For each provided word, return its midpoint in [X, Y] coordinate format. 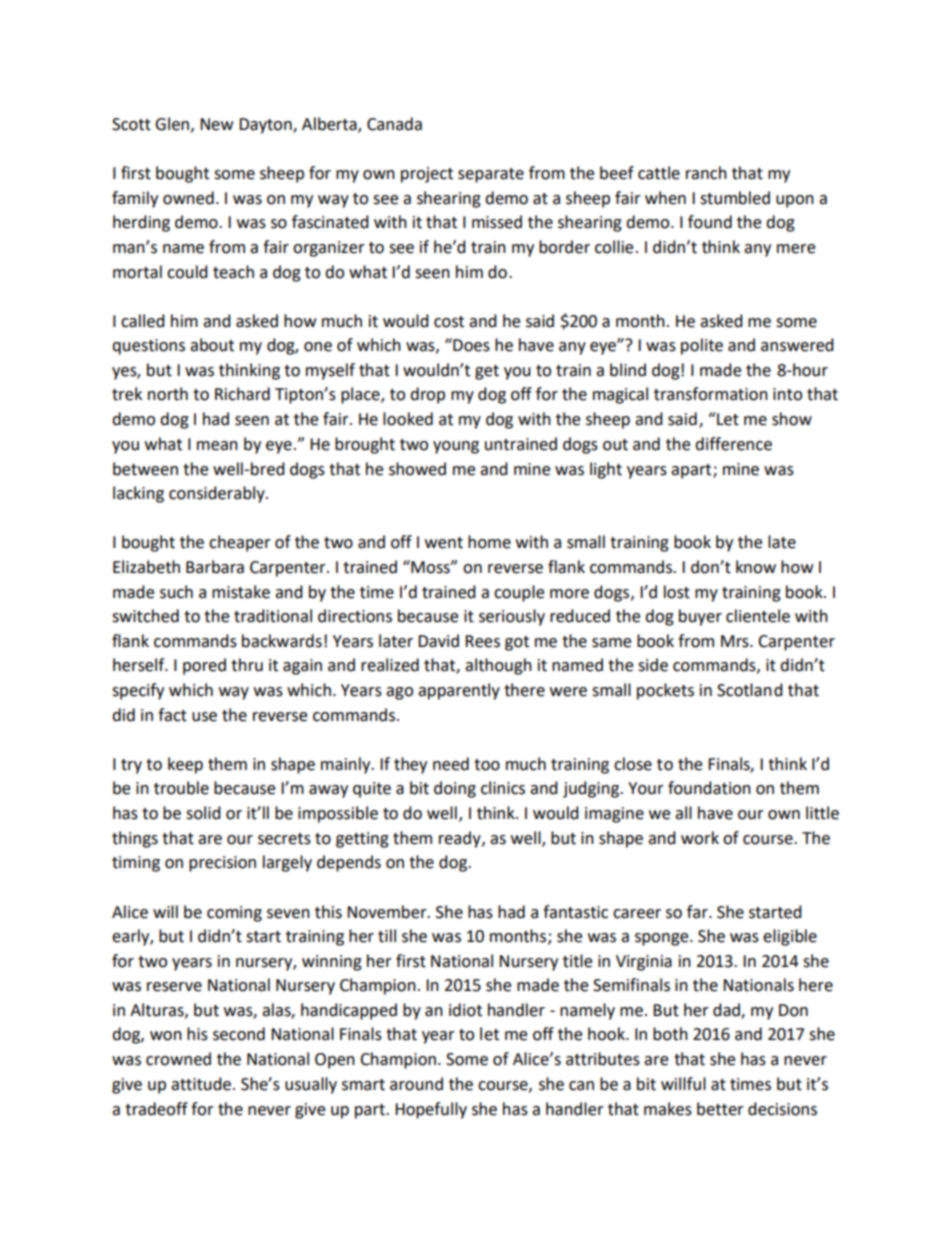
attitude [201, 1084]
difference [733, 444]
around [416, 1084]
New [216, 124]
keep [185, 765]
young [456, 447]
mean [217, 446]
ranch [706, 173]
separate [491, 175]
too [487, 765]
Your [646, 788]
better [720, 1109]
